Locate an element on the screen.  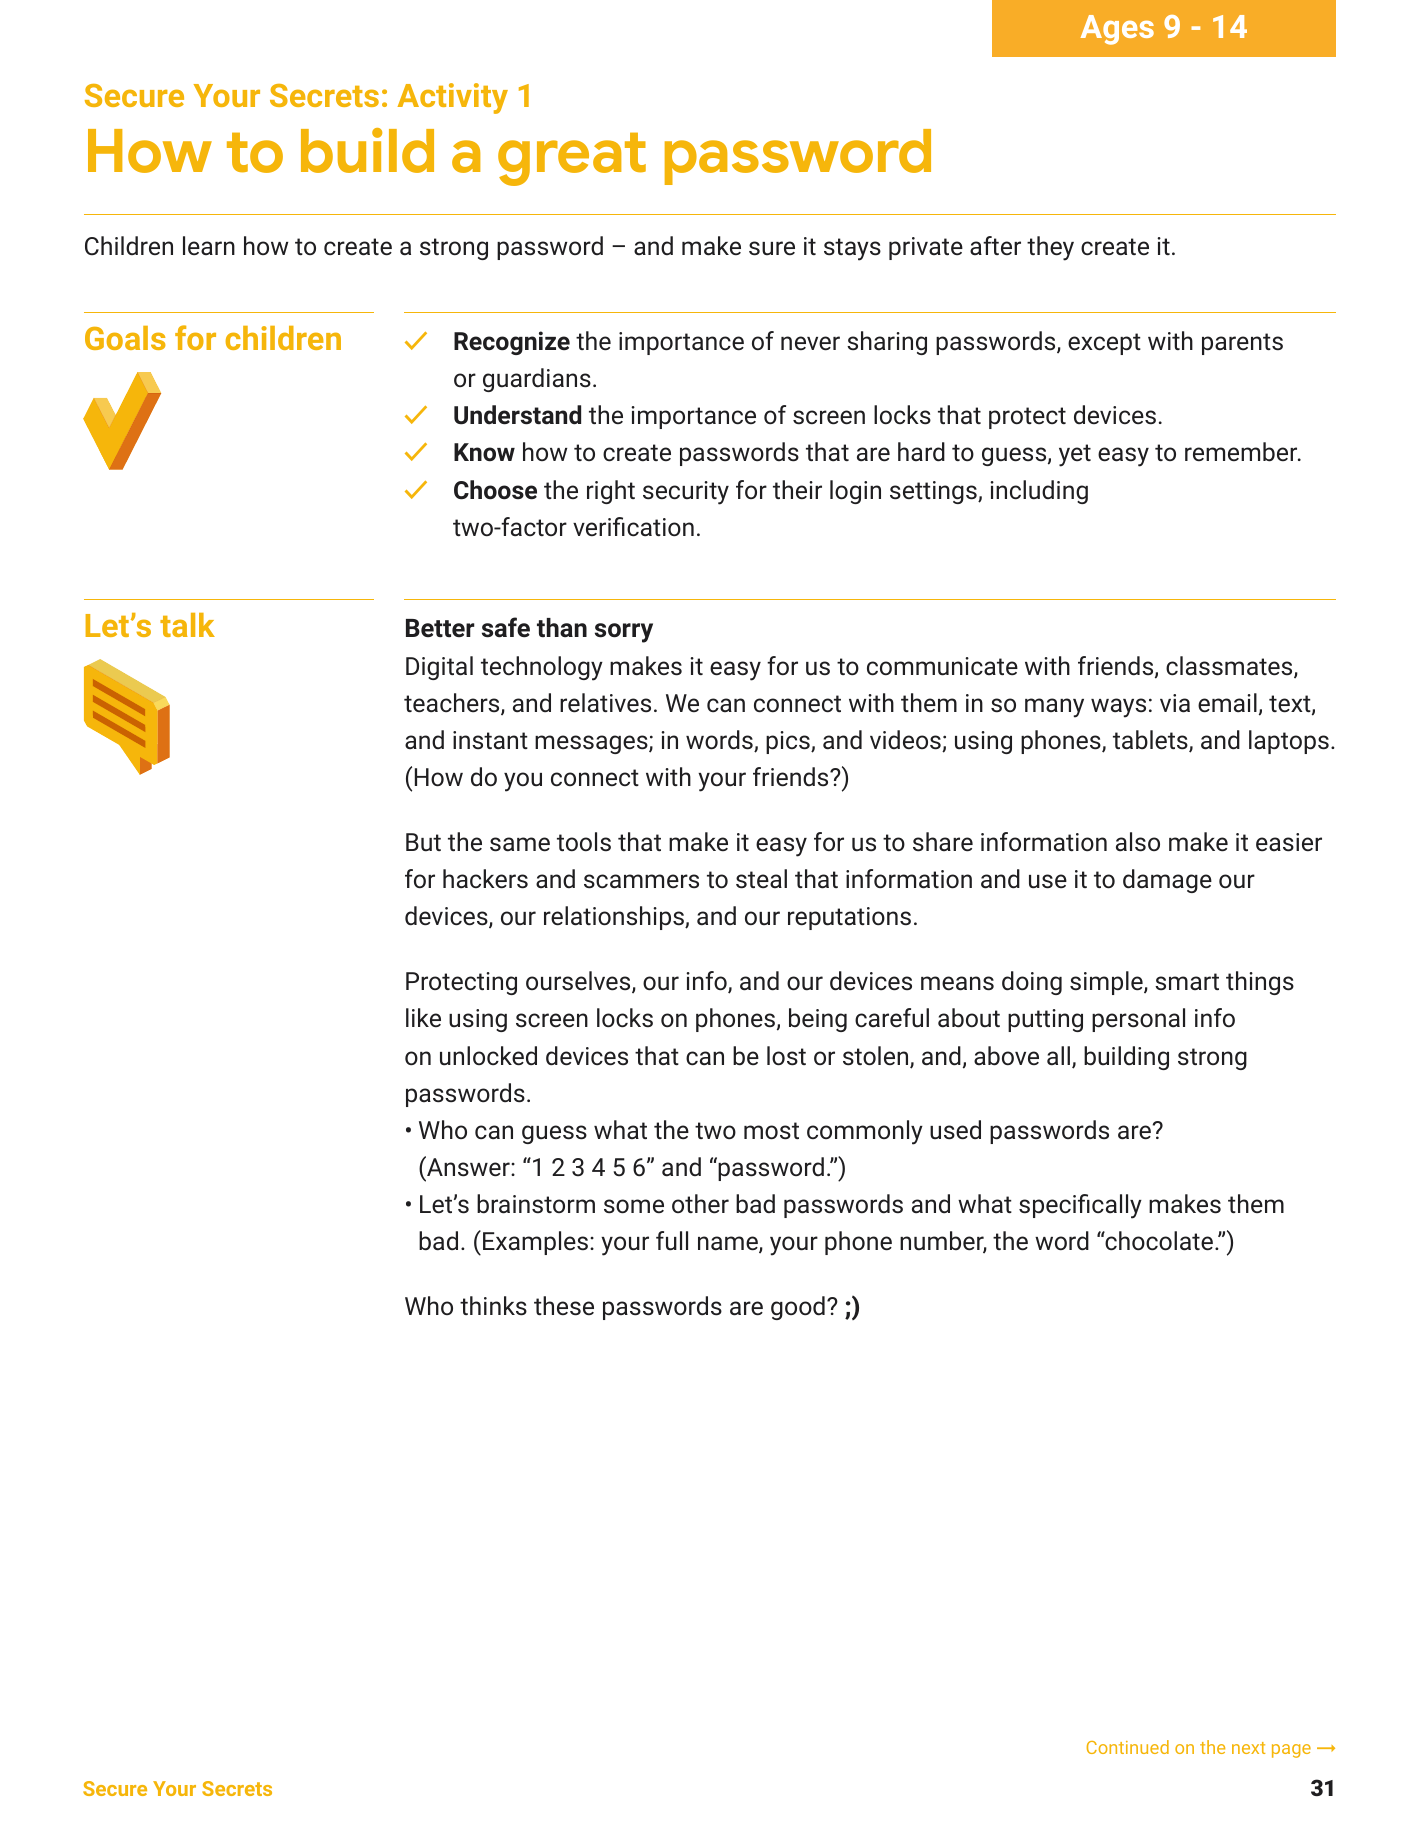
great is located at coordinates (572, 159).
